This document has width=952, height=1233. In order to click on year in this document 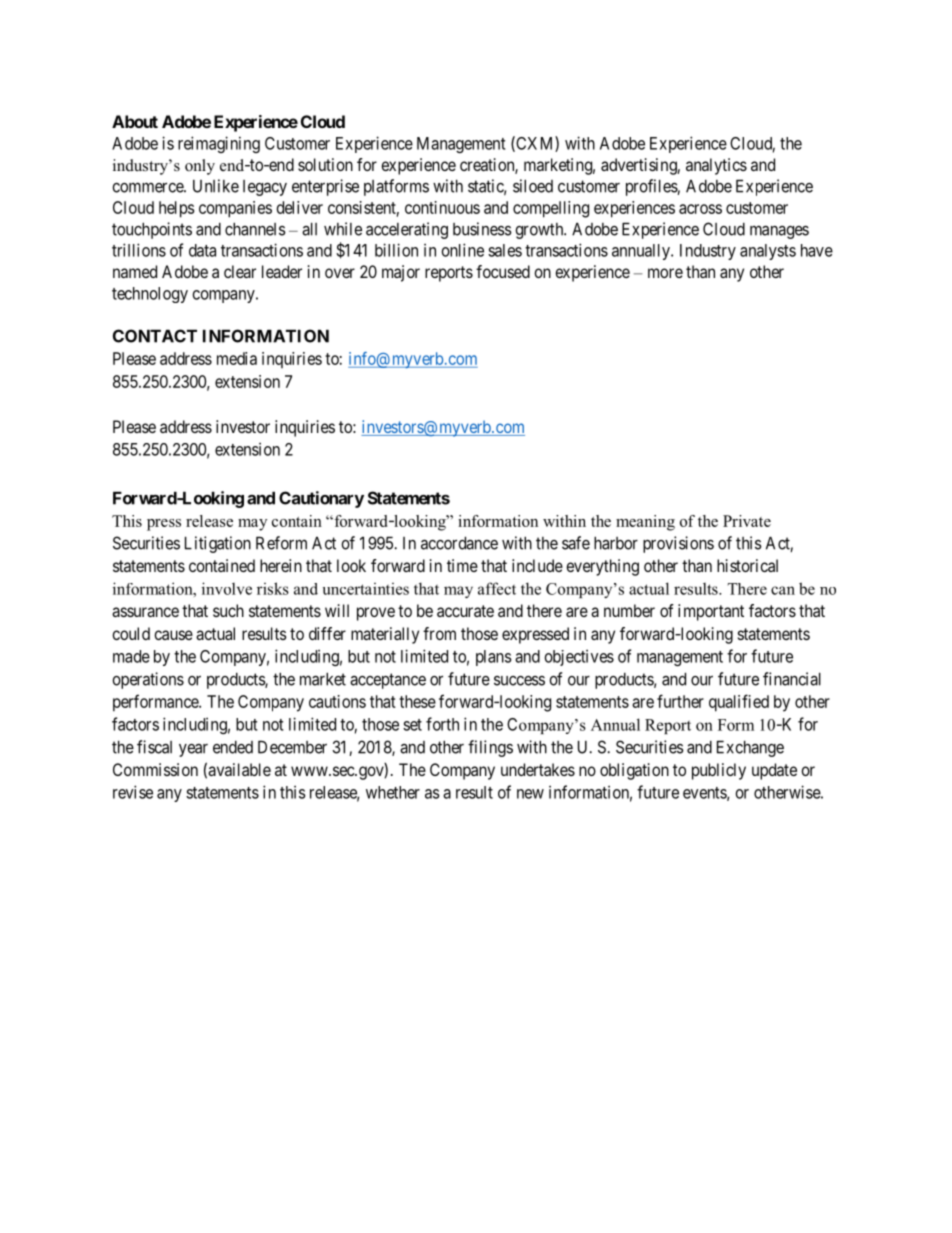, I will do `click(193, 750)`.
